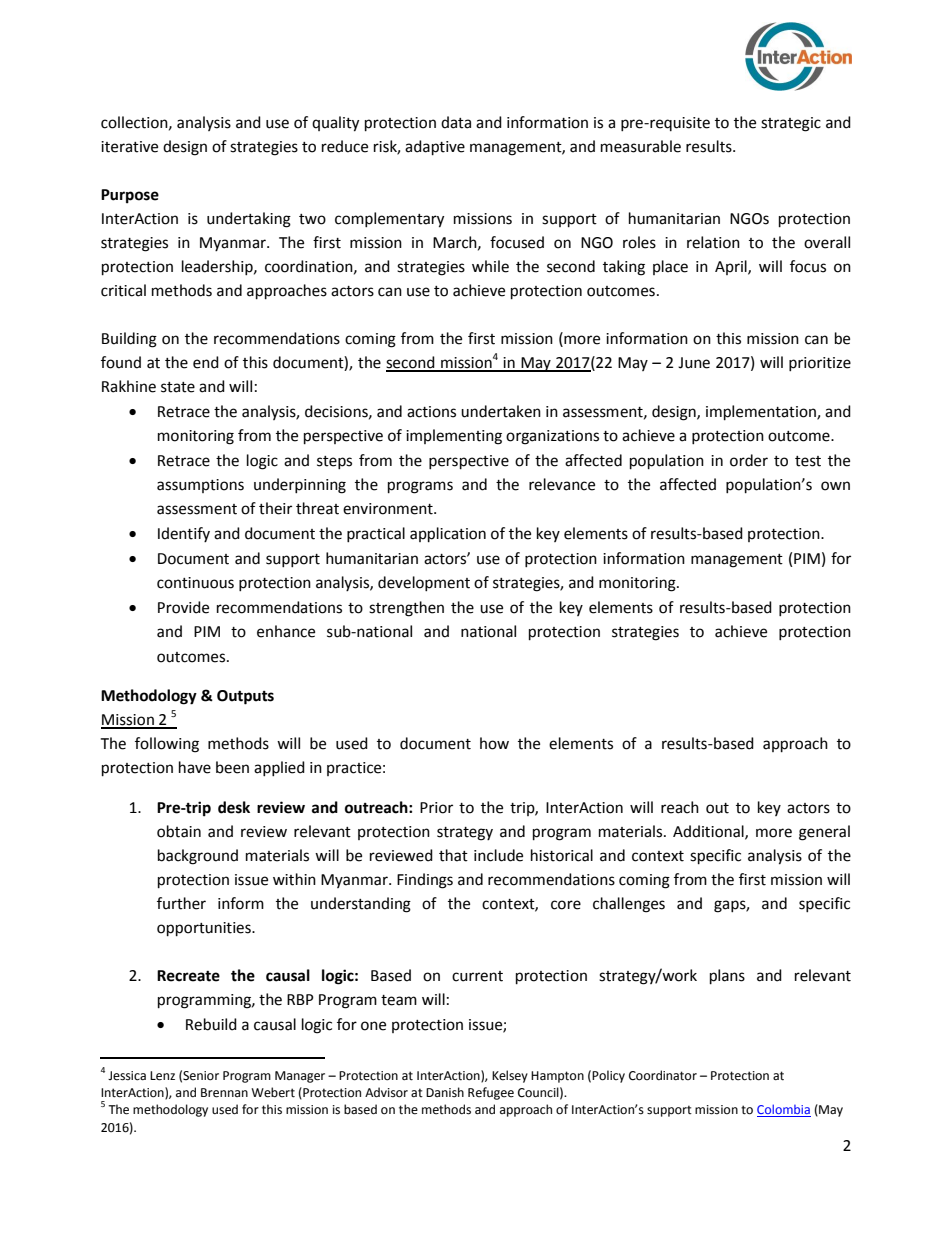 The image size is (952, 1233). What do you see at coordinates (709, 832) in the image?
I see `Additional` at bounding box center [709, 832].
